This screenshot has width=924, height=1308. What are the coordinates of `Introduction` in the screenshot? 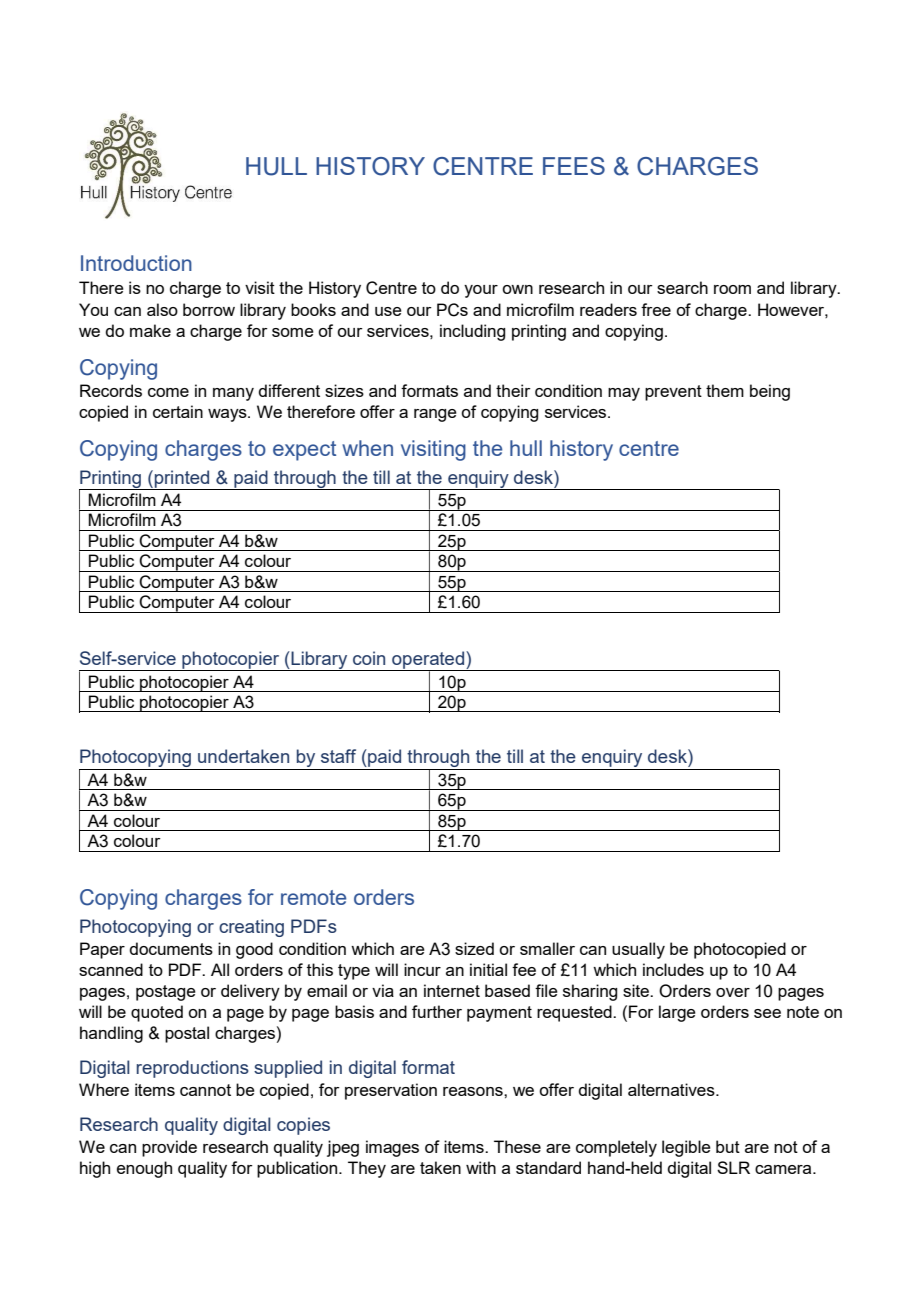 It's located at (136, 263).
